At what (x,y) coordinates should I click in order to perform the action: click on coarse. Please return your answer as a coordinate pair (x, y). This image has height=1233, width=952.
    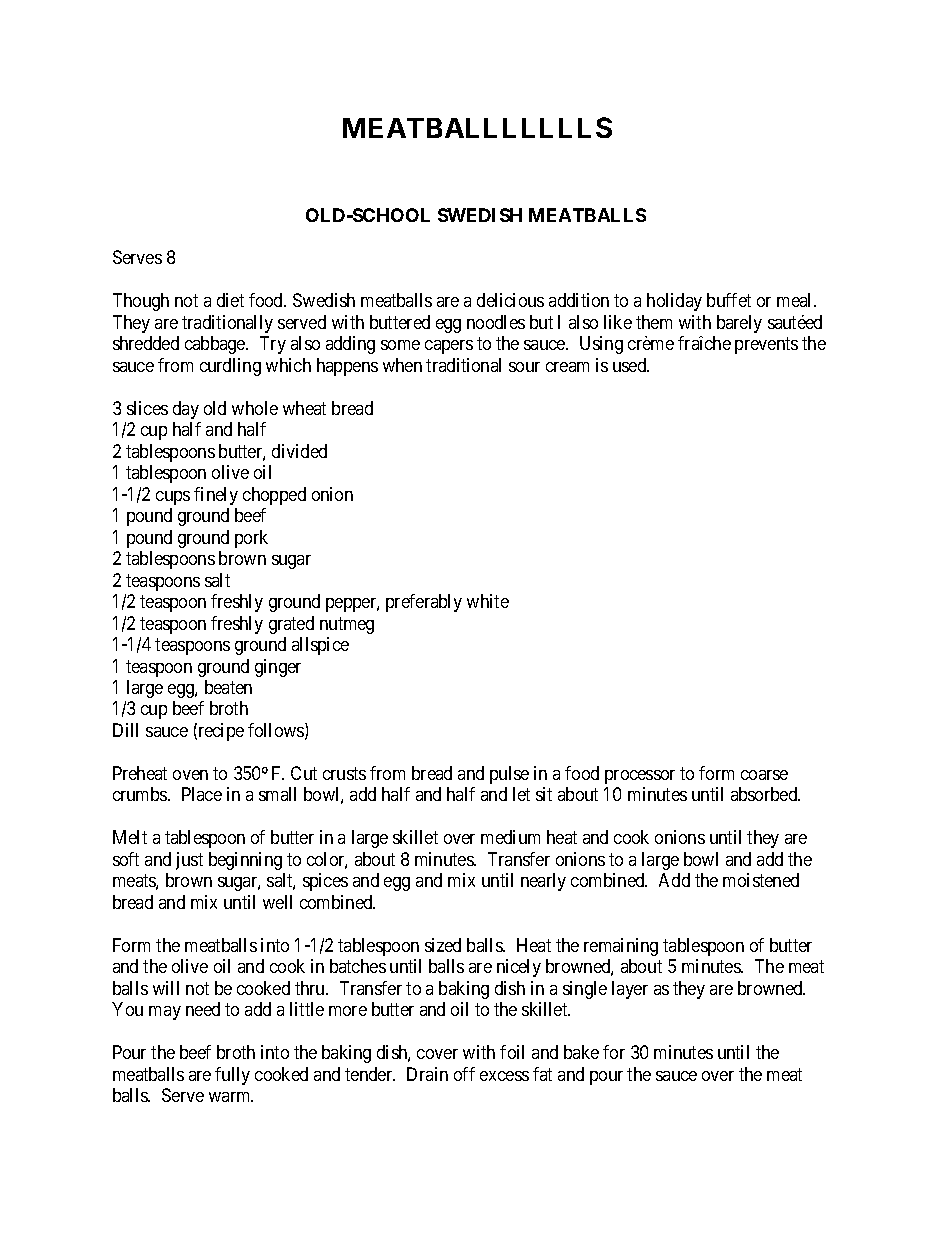
    Looking at the image, I should click on (764, 775).
